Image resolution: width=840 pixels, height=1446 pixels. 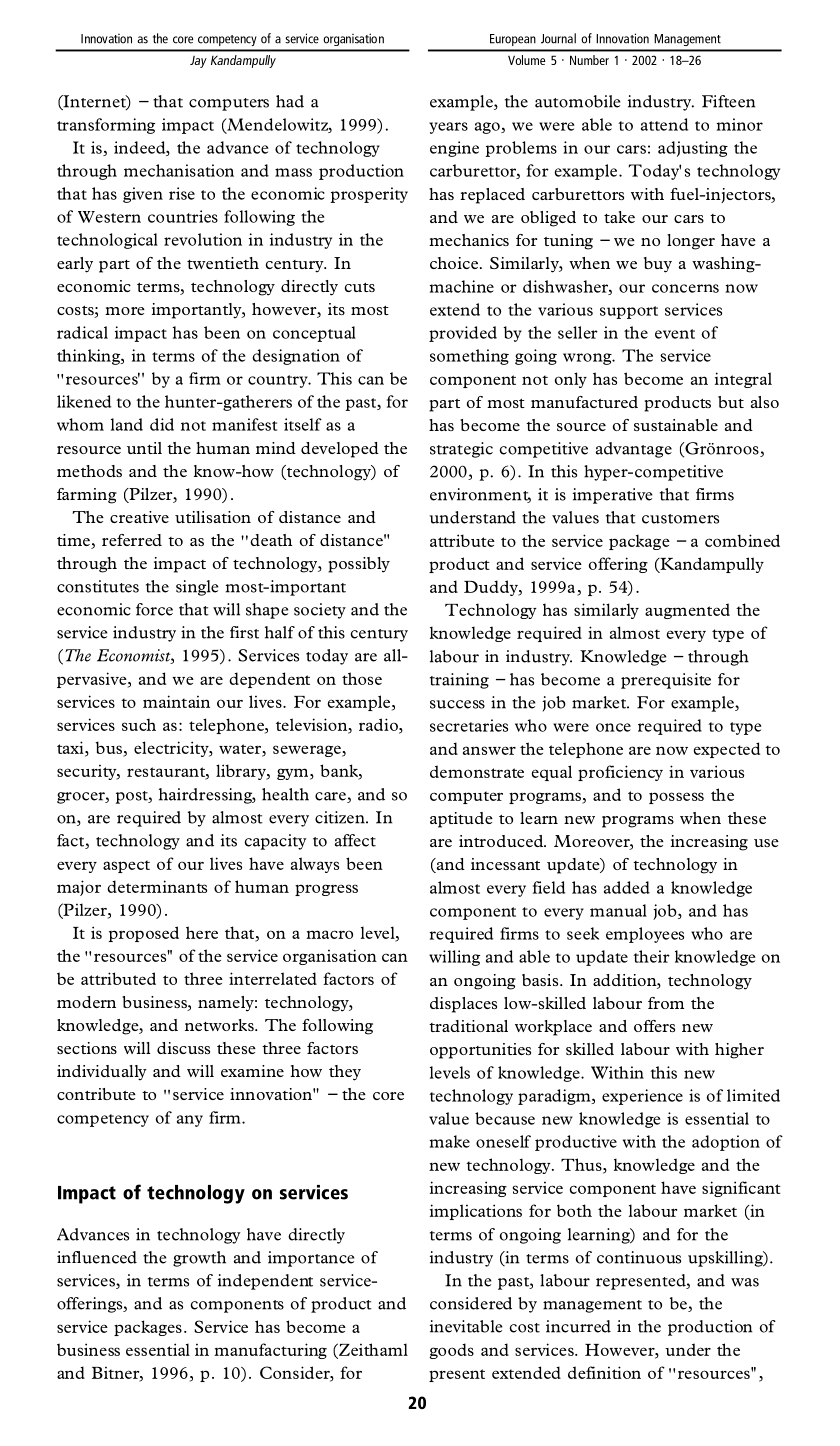 What do you see at coordinates (199, 1259) in the screenshot?
I see `growth` at bounding box center [199, 1259].
